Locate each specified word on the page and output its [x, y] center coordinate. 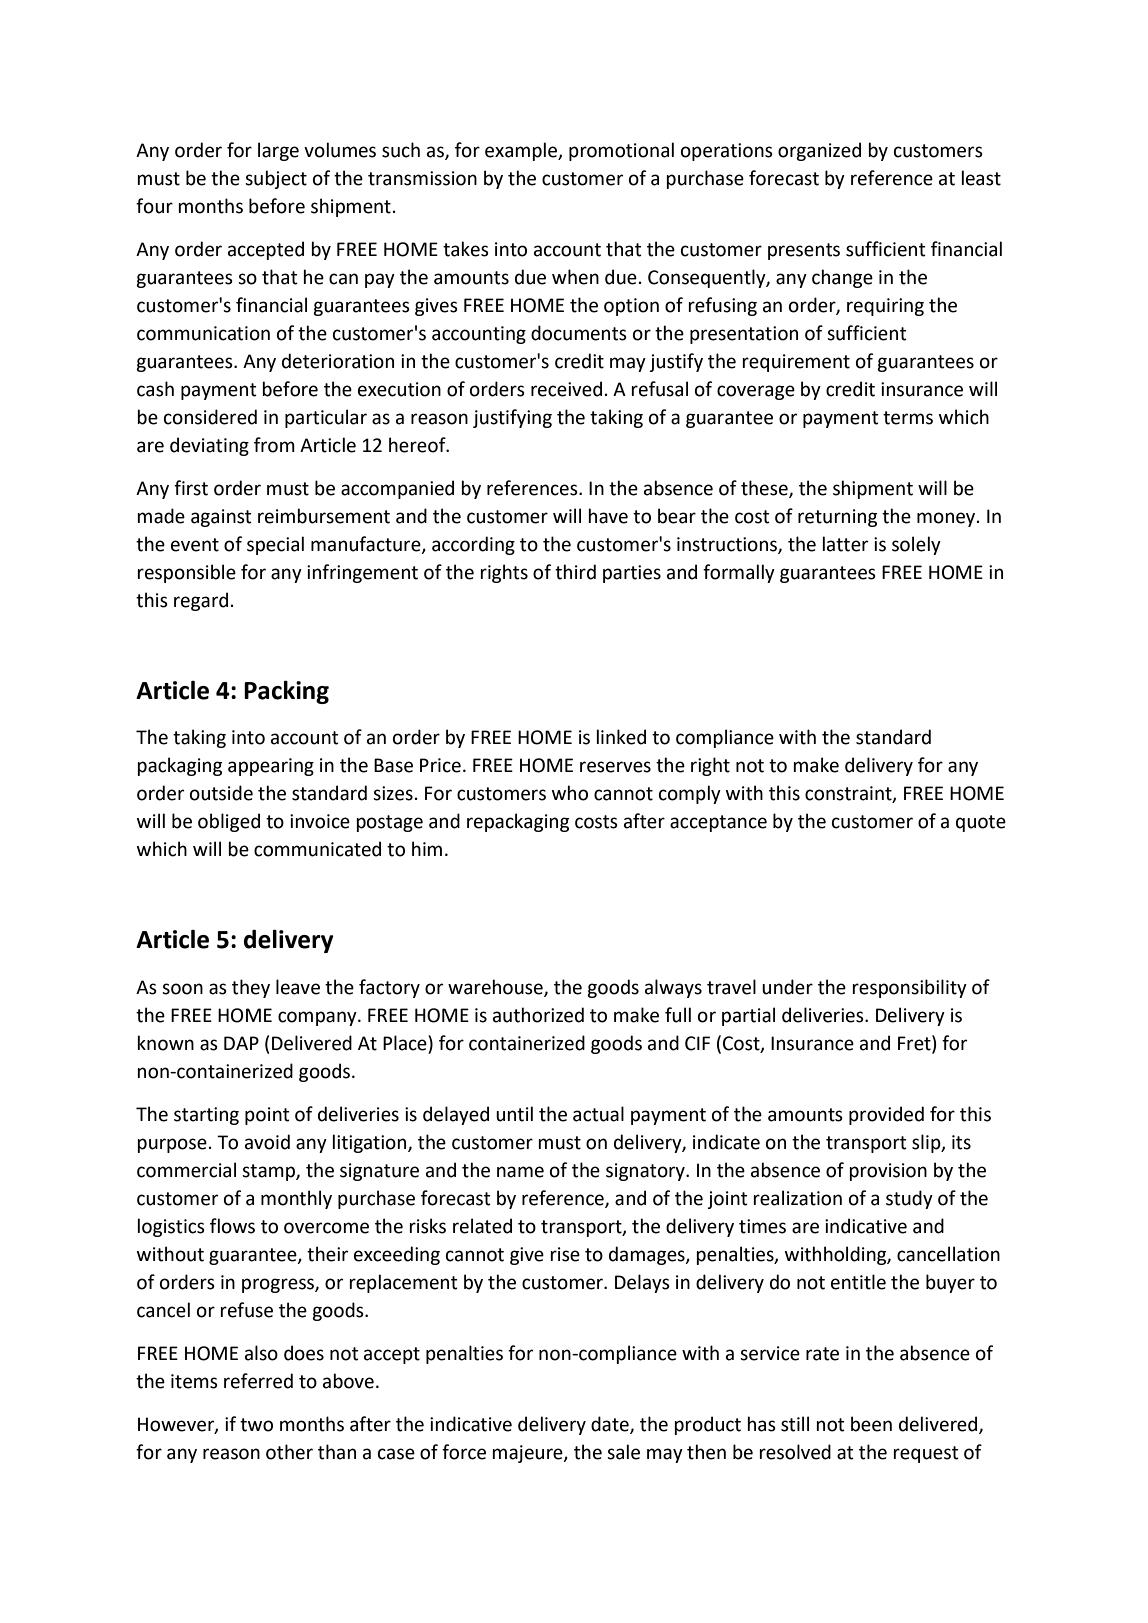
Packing [286, 692]
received [566, 389]
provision [888, 1172]
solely [916, 545]
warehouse [496, 988]
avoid [267, 1142]
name [520, 1172]
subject [276, 179]
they [251, 988]
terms [908, 418]
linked [621, 737]
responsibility [909, 988]
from [274, 445]
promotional [621, 151]
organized [819, 151]
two [256, 1425]
